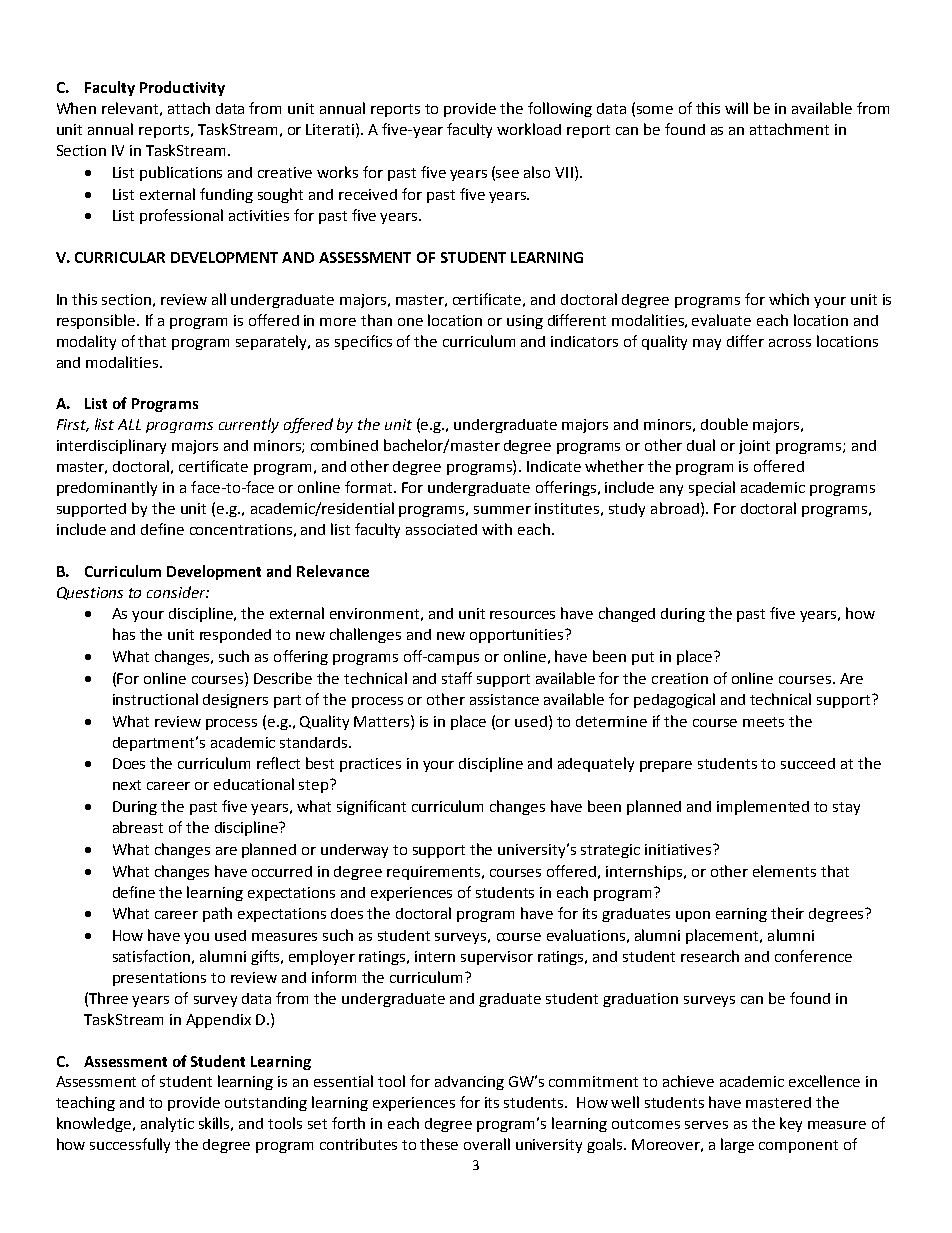 Image resolution: width=952 pixels, height=1233 pixels. Describe the element at coordinates (182, 88) in the screenshot. I see `Productivity` at that location.
